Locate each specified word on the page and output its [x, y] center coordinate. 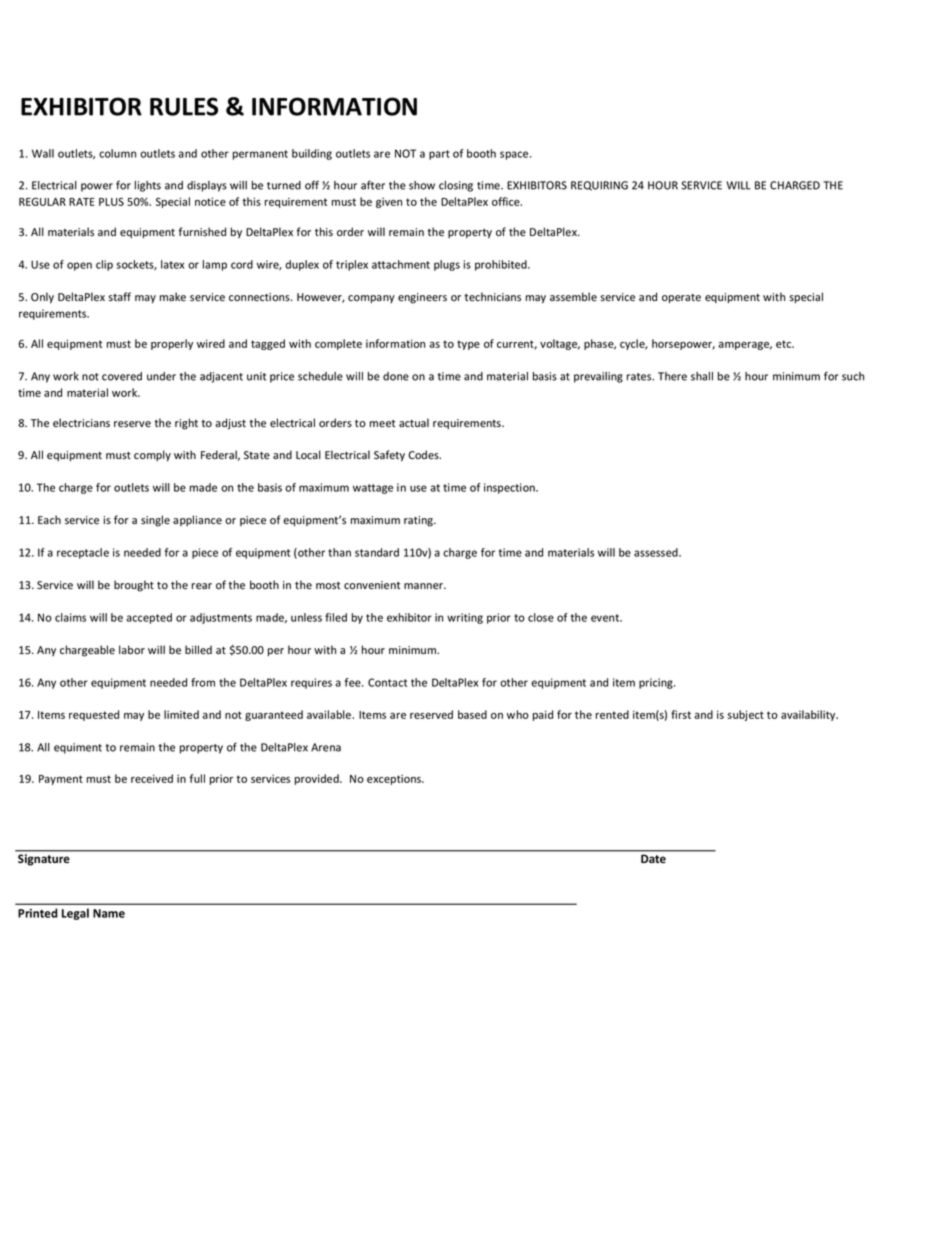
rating [419, 521]
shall [702, 376]
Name [109, 913]
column [117, 153]
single [155, 521]
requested [94, 715]
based [472, 714]
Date [653, 859]
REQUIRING [599, 186]
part [439, 155]
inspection [510, 488]
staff [120, 297]
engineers [422, 298]
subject [746, 715]
